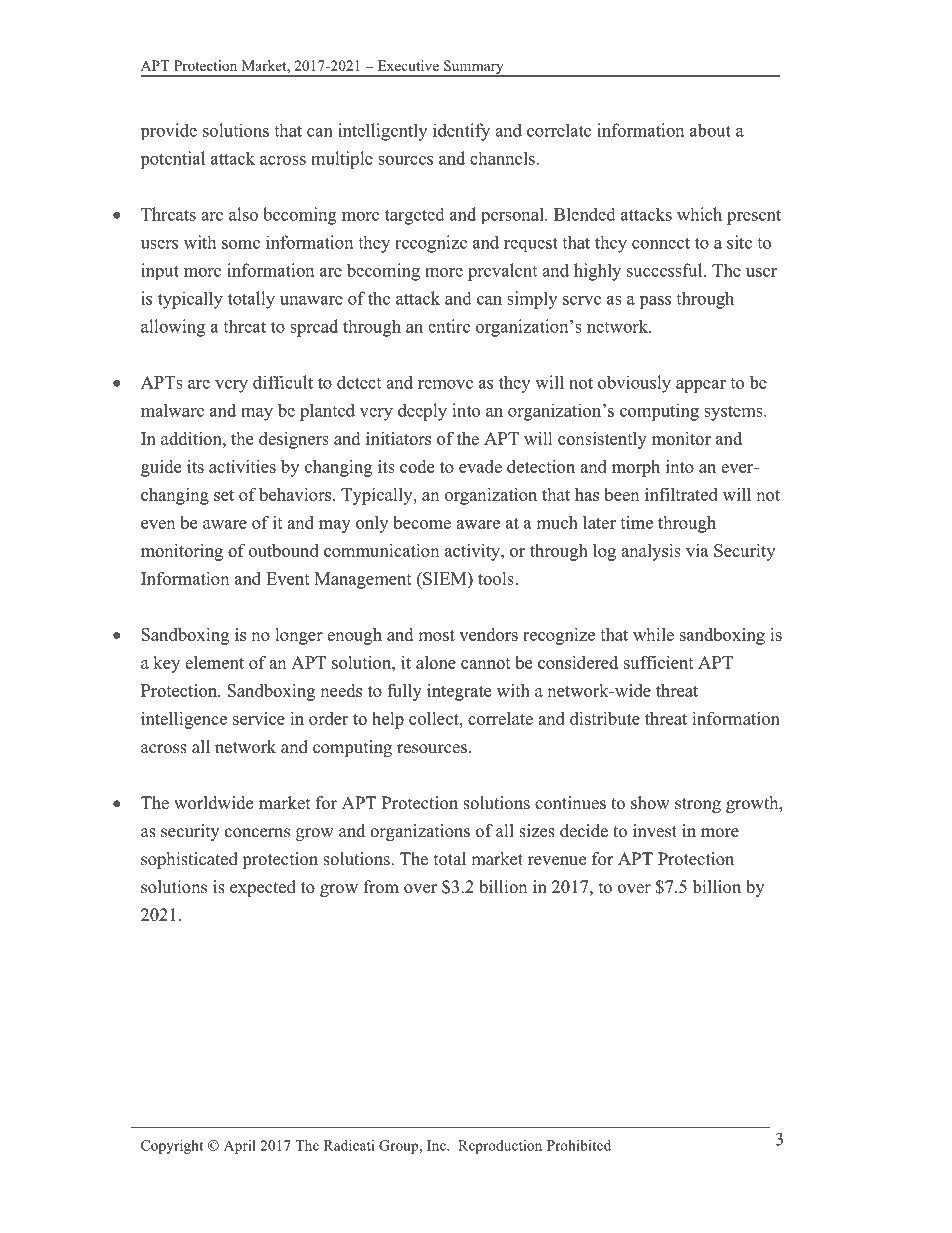  What do you see at coordinates (445, 578) in the image?
I see `SIEM` at bounding box center [445, 578].
